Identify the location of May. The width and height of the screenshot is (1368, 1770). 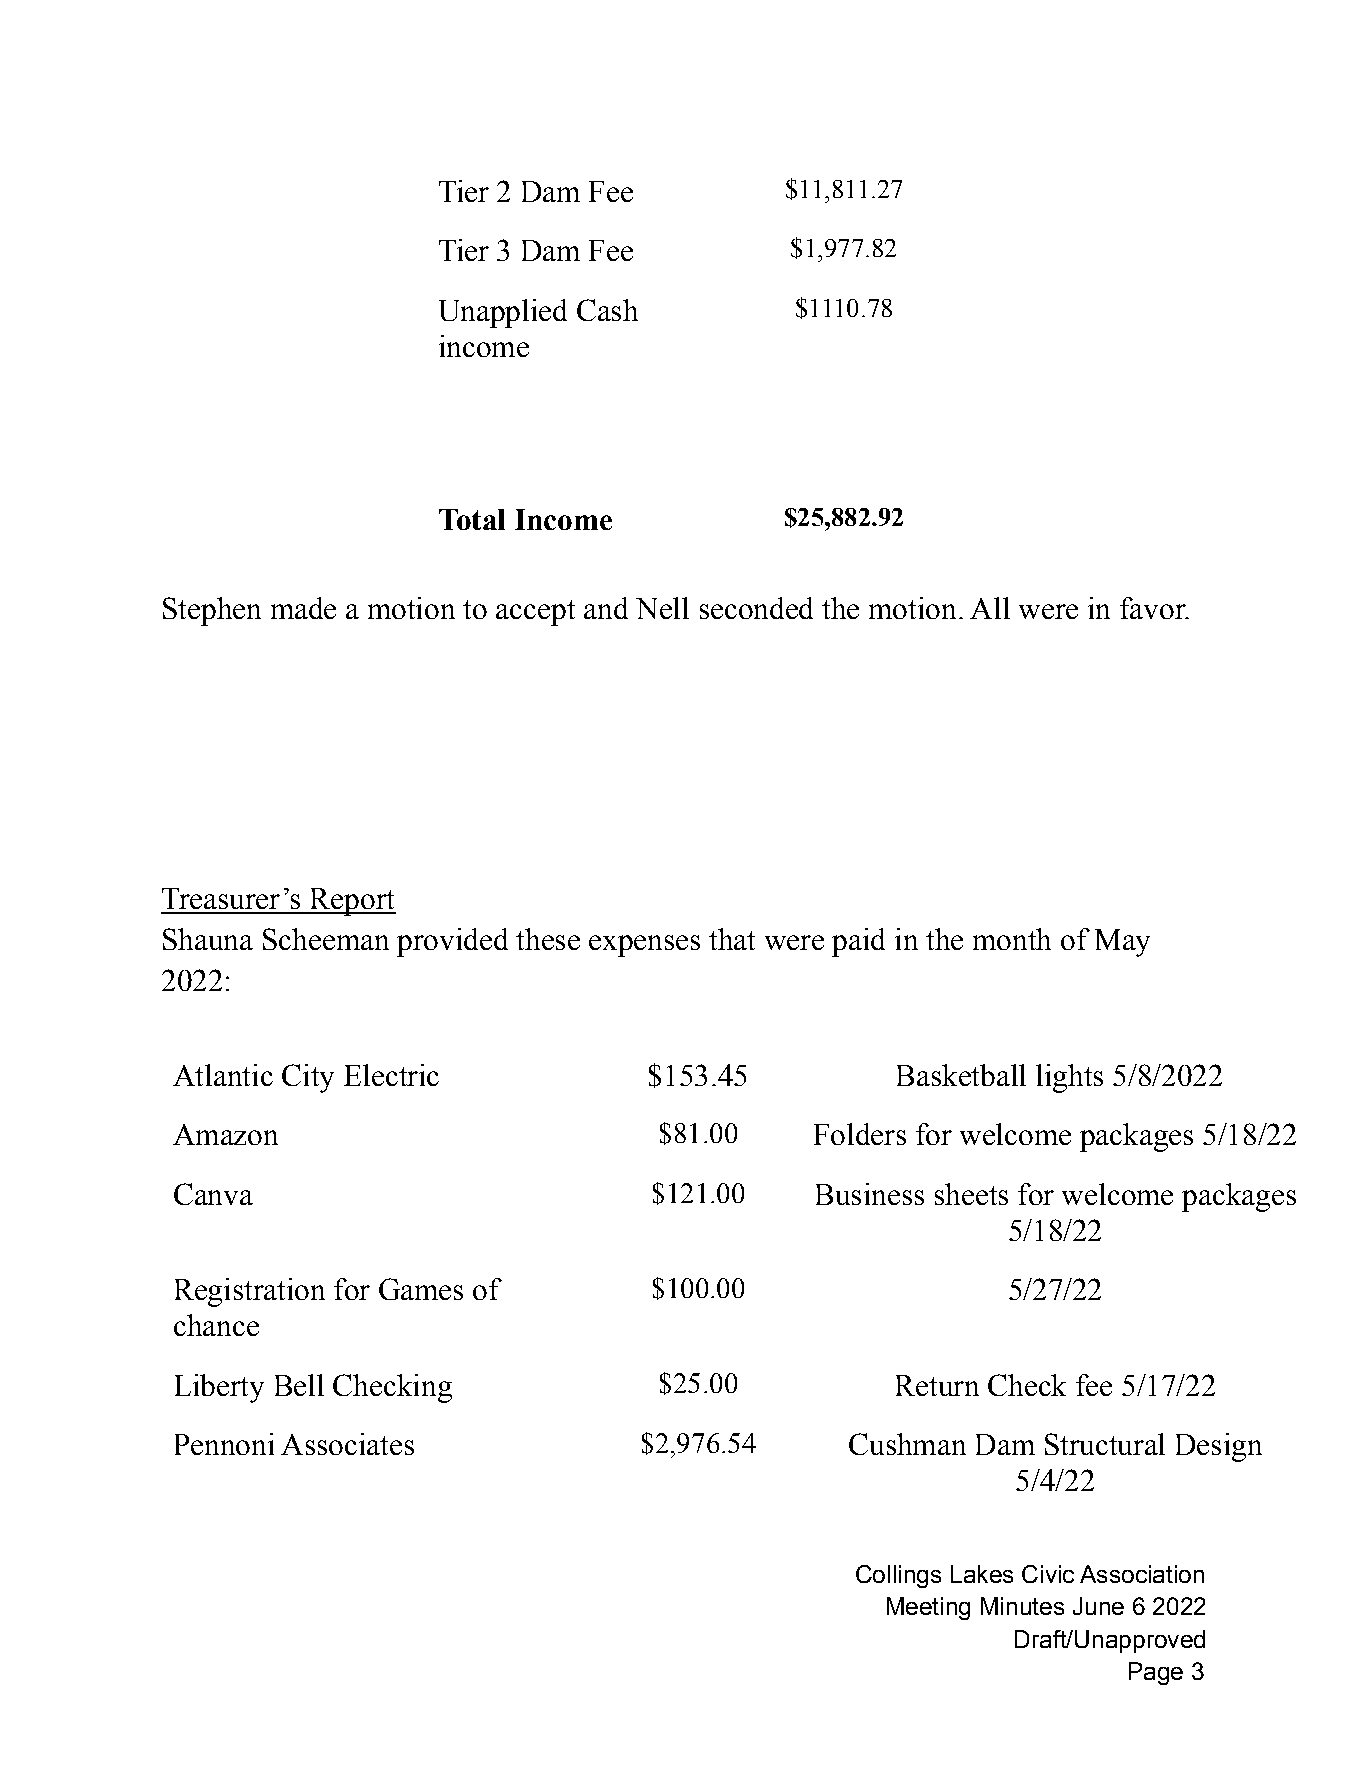
(1122, 943).
